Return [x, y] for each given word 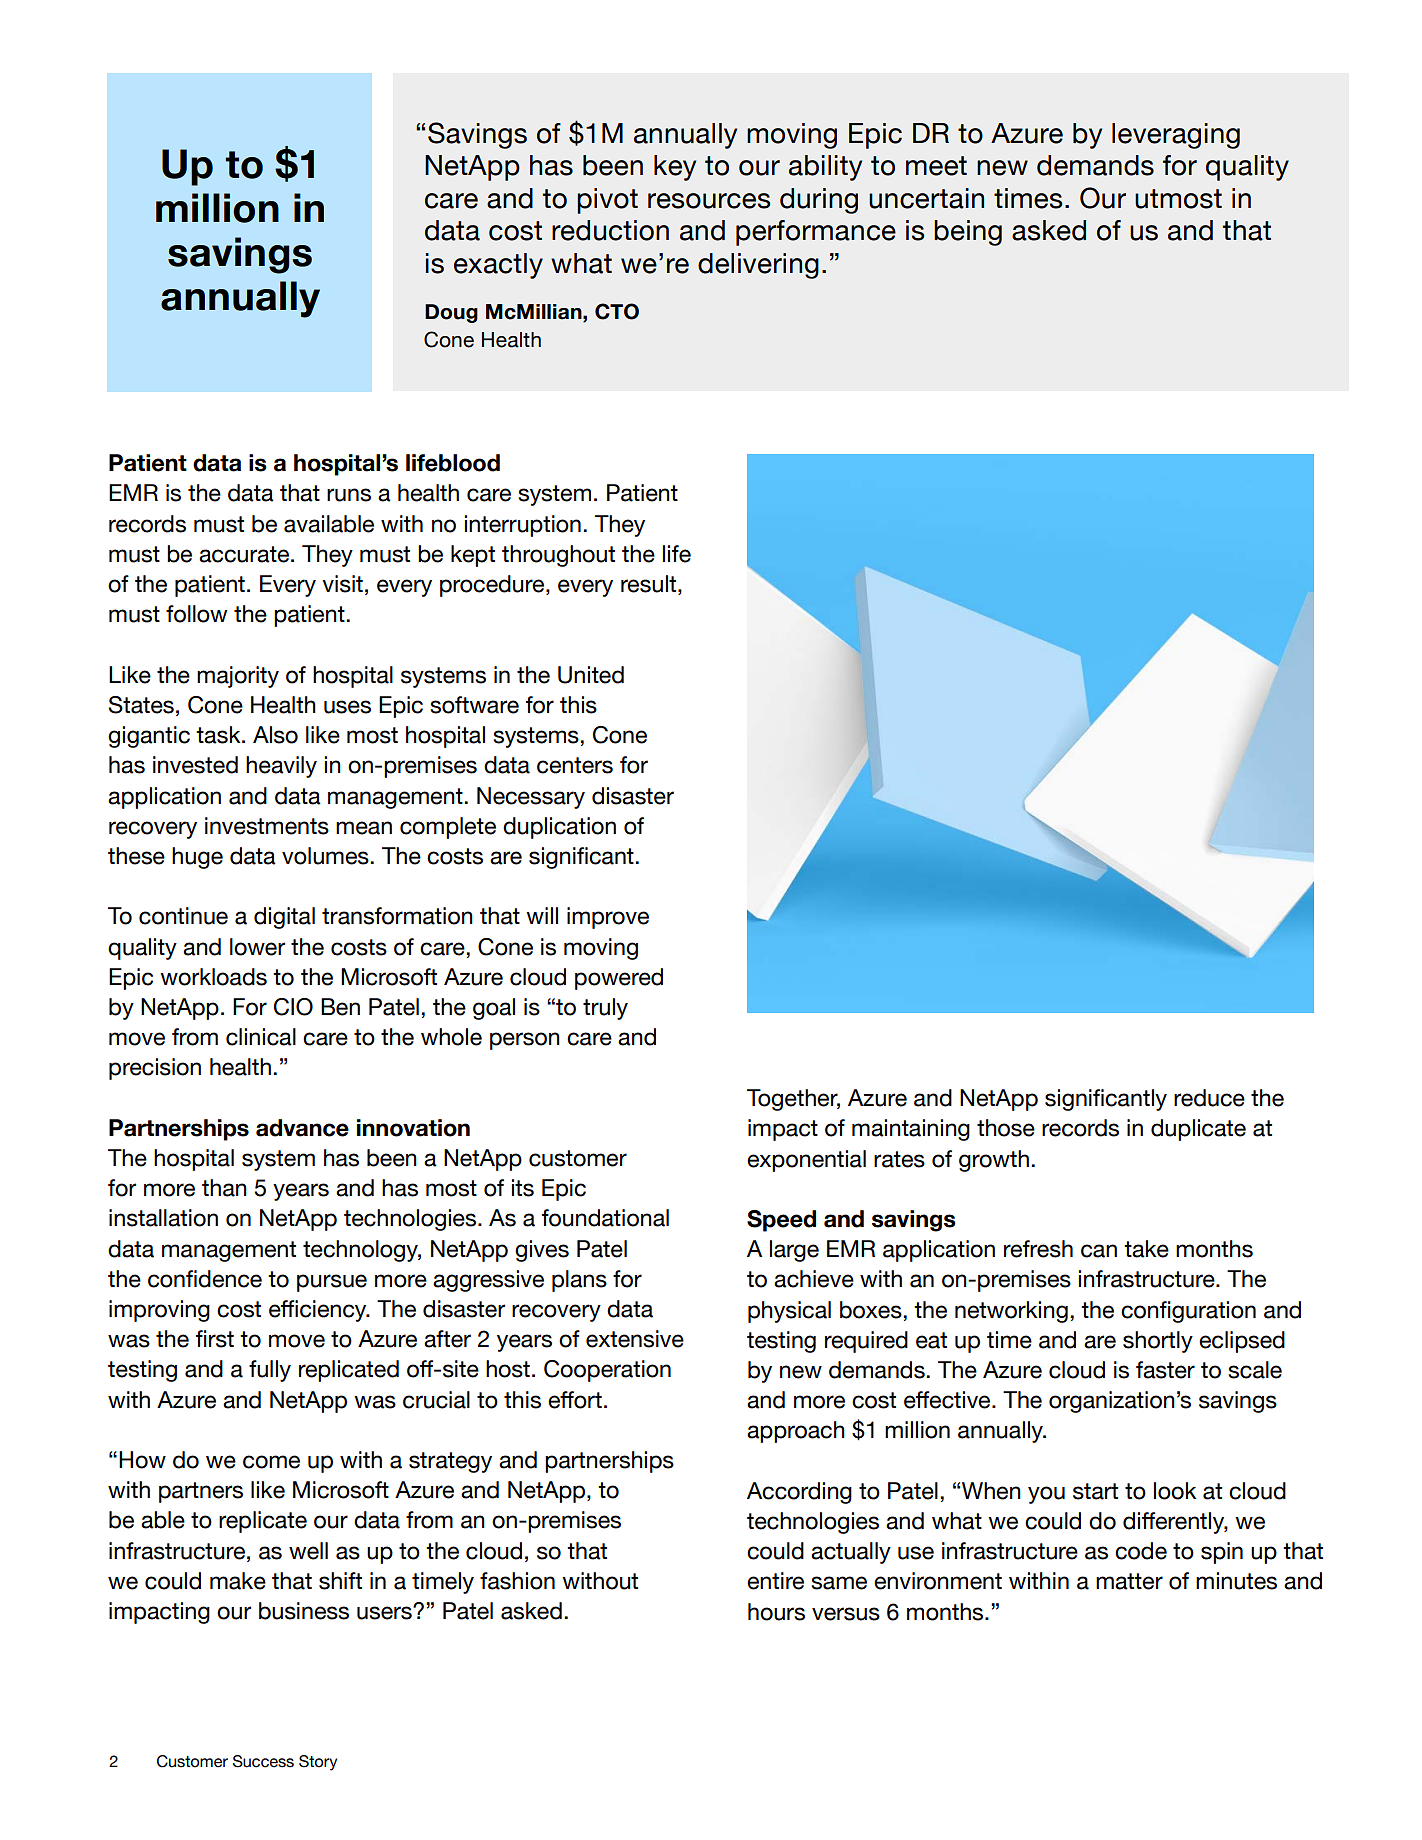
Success [263, 1761]
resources [709, 201]
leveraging [1176, 136]
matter [1129, 1581]
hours [776, 1612]
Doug [451, 313]
